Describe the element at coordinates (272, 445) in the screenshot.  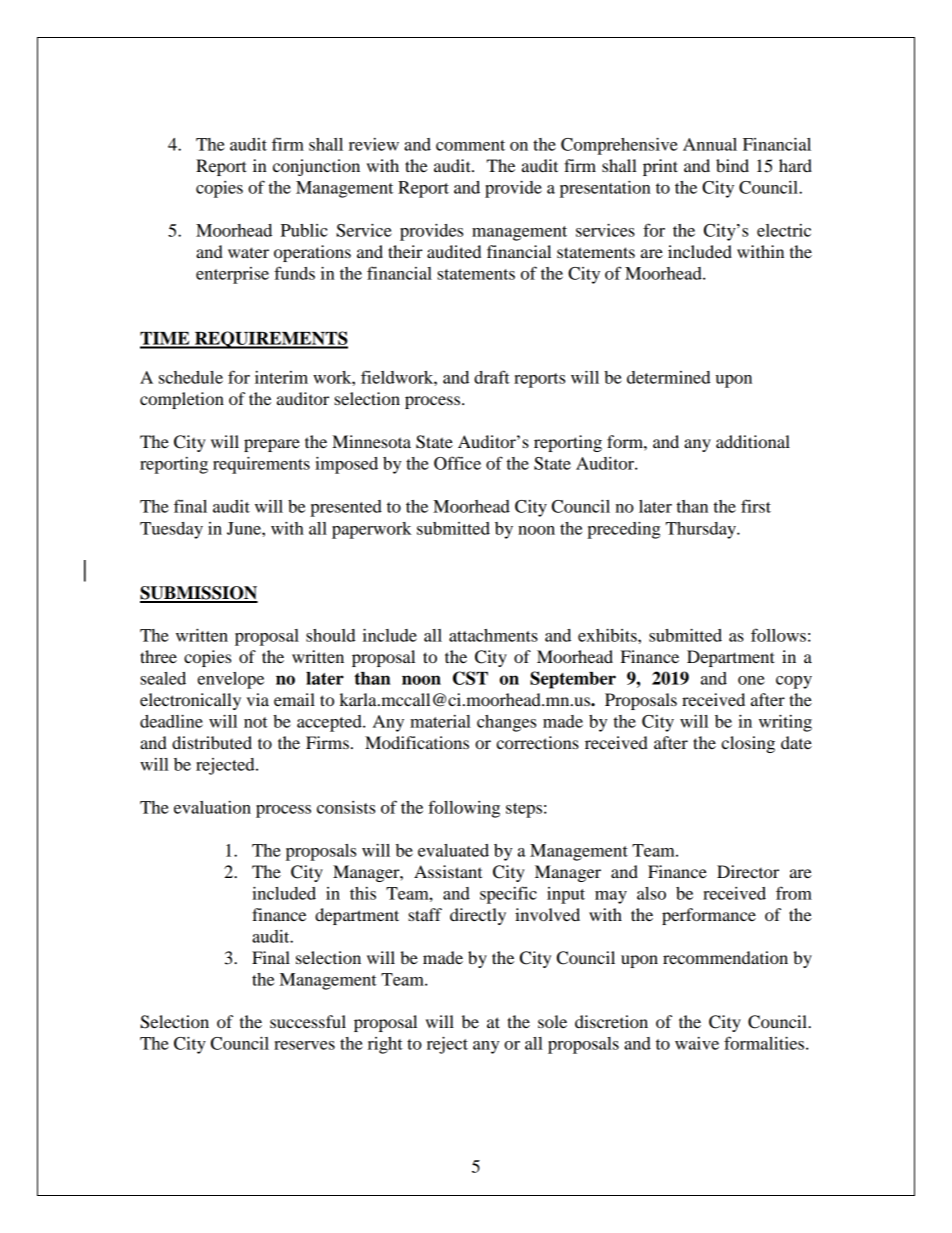
I see `prepare` at that location.
